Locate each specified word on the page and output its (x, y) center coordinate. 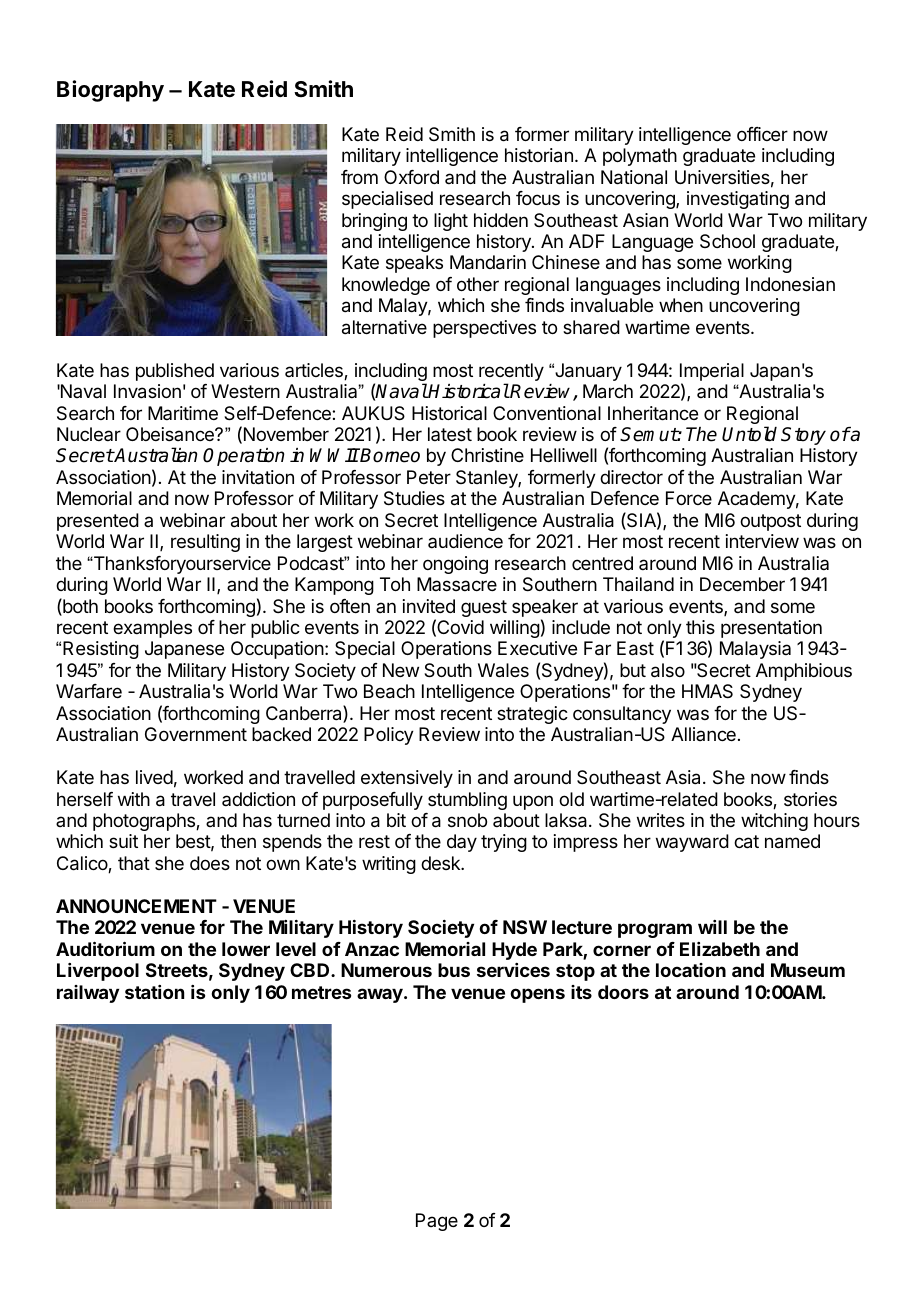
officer (762, 134)
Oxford (411, 177)
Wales (503, 670)
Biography (110, 91)
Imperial (712, 372)
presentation (771, 629)
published (175, 372)
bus (454, 970)
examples (152, 629)
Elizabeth (720, 949)
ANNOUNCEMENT (136, 906)
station (154, 992)
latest (450, 434)
